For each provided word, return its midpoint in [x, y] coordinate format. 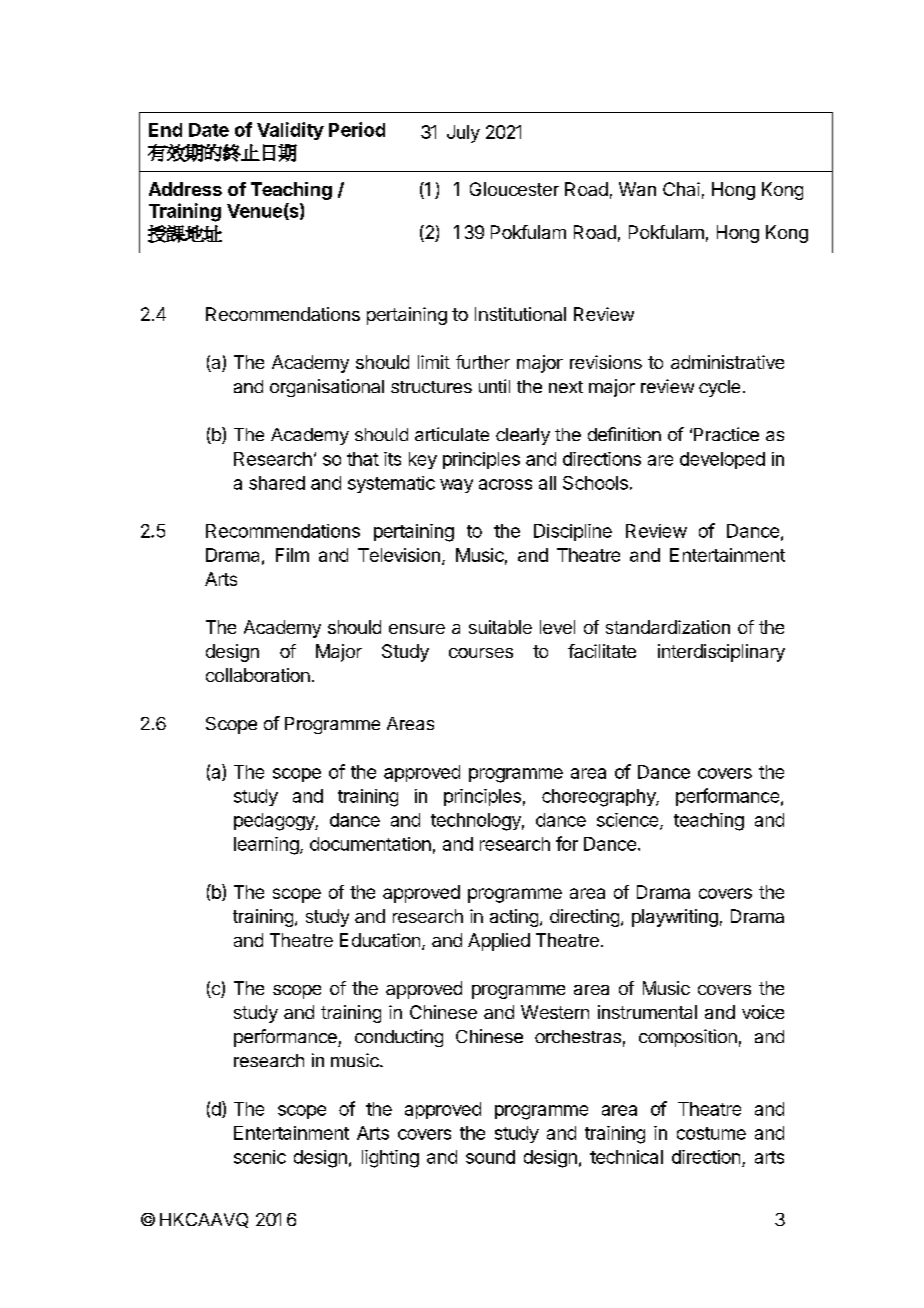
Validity [290, 131]
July [463, 134]
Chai [681, 189]
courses [481, 653]
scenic [260, 1157]
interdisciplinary [721, 653]
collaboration [258, 675]
